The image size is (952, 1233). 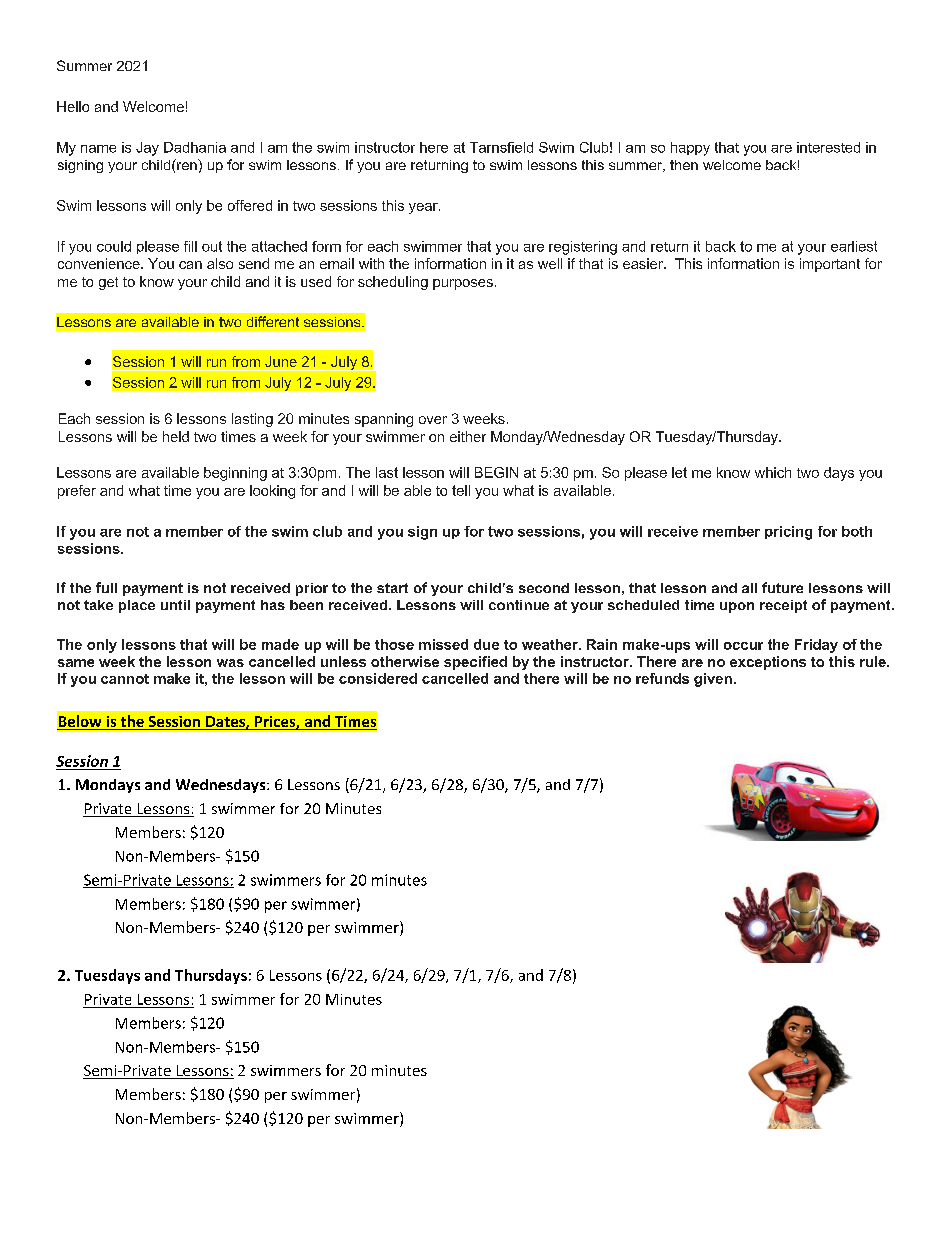 I want to click on over, so click(x=433, y=420).
